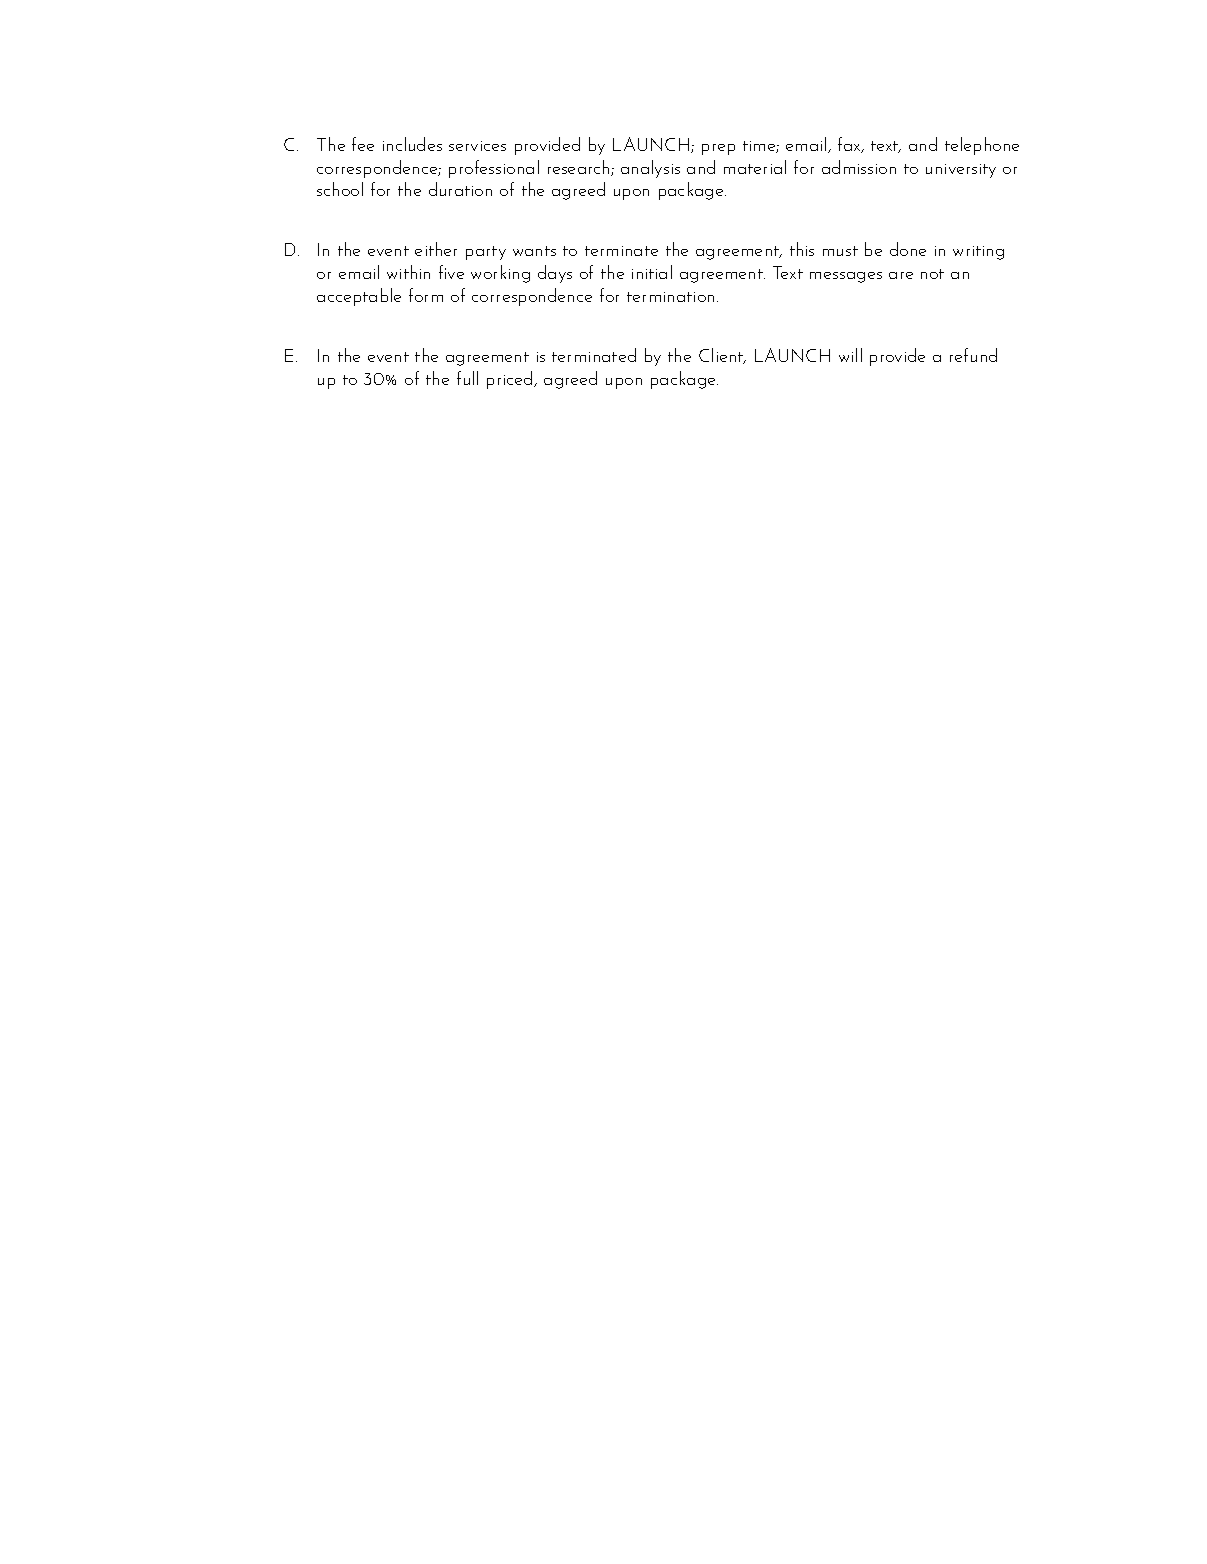 The image size is (1207, 1564). I want to click on Client, so click(722, 356).
